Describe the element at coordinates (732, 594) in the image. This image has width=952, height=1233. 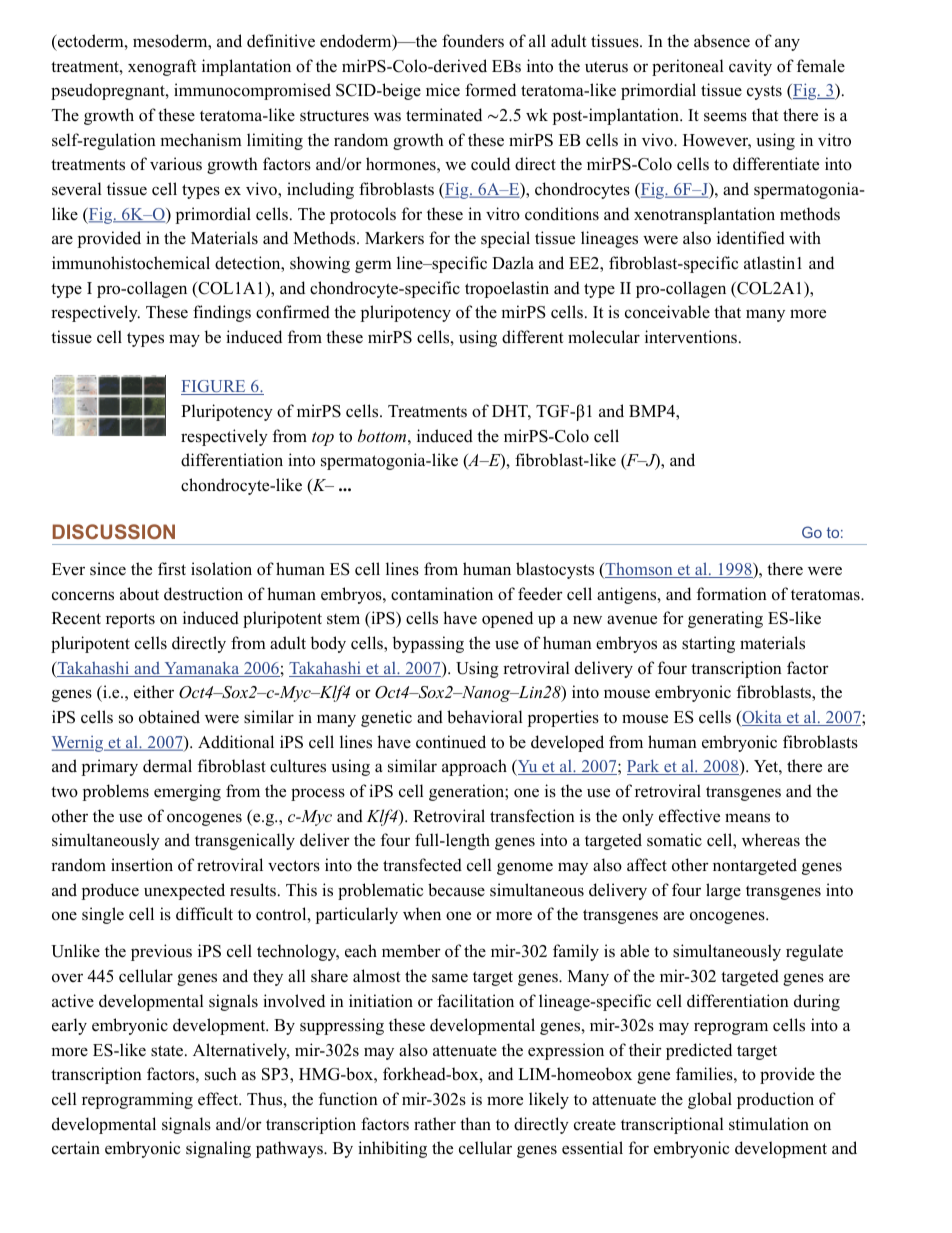
I see `formation` at that location.
